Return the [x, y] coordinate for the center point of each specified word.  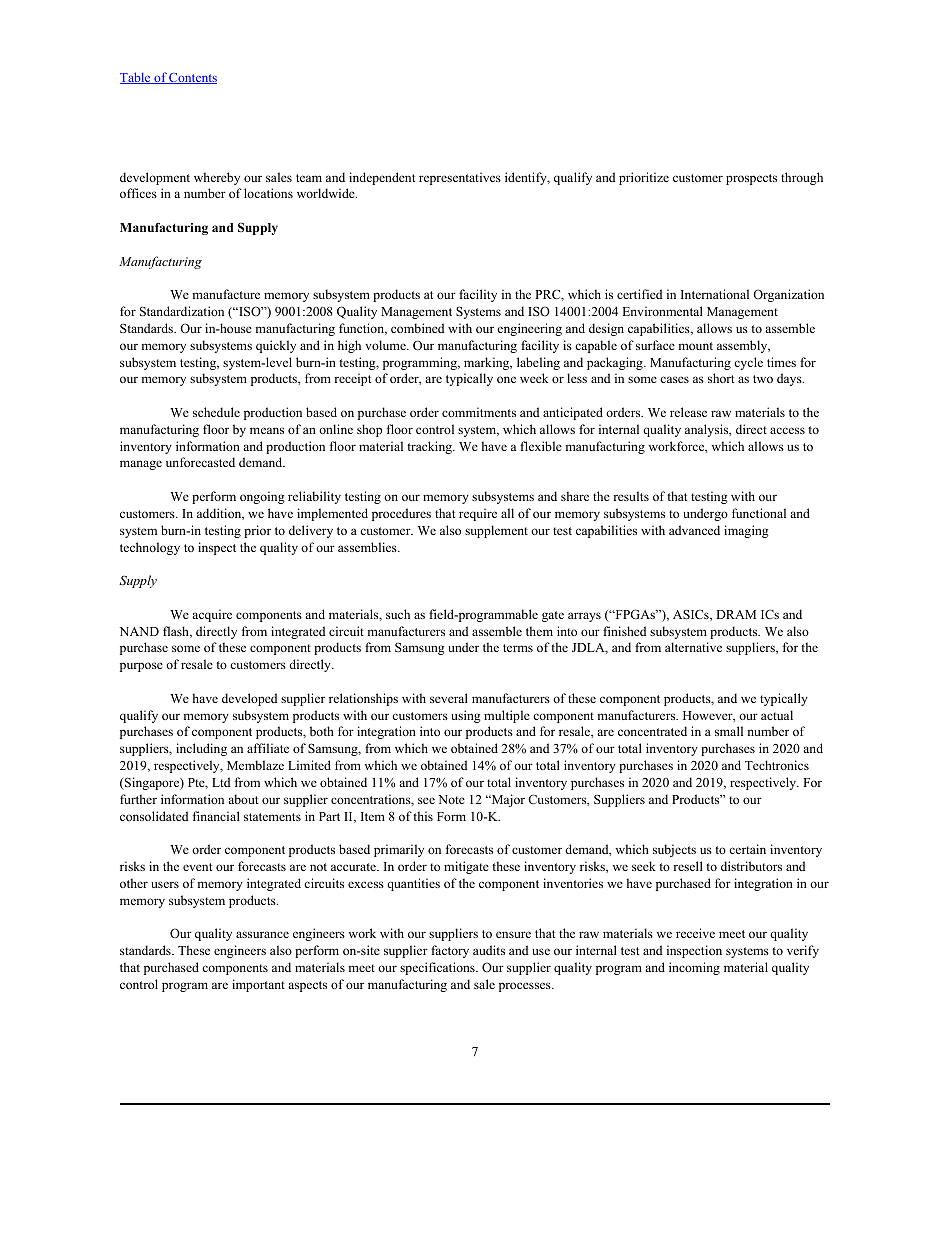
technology [150, 548]
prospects [751, 179]
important [258, 985]
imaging [746, 531]
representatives [460, 178]
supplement [496, 531]
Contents [192, 78]
